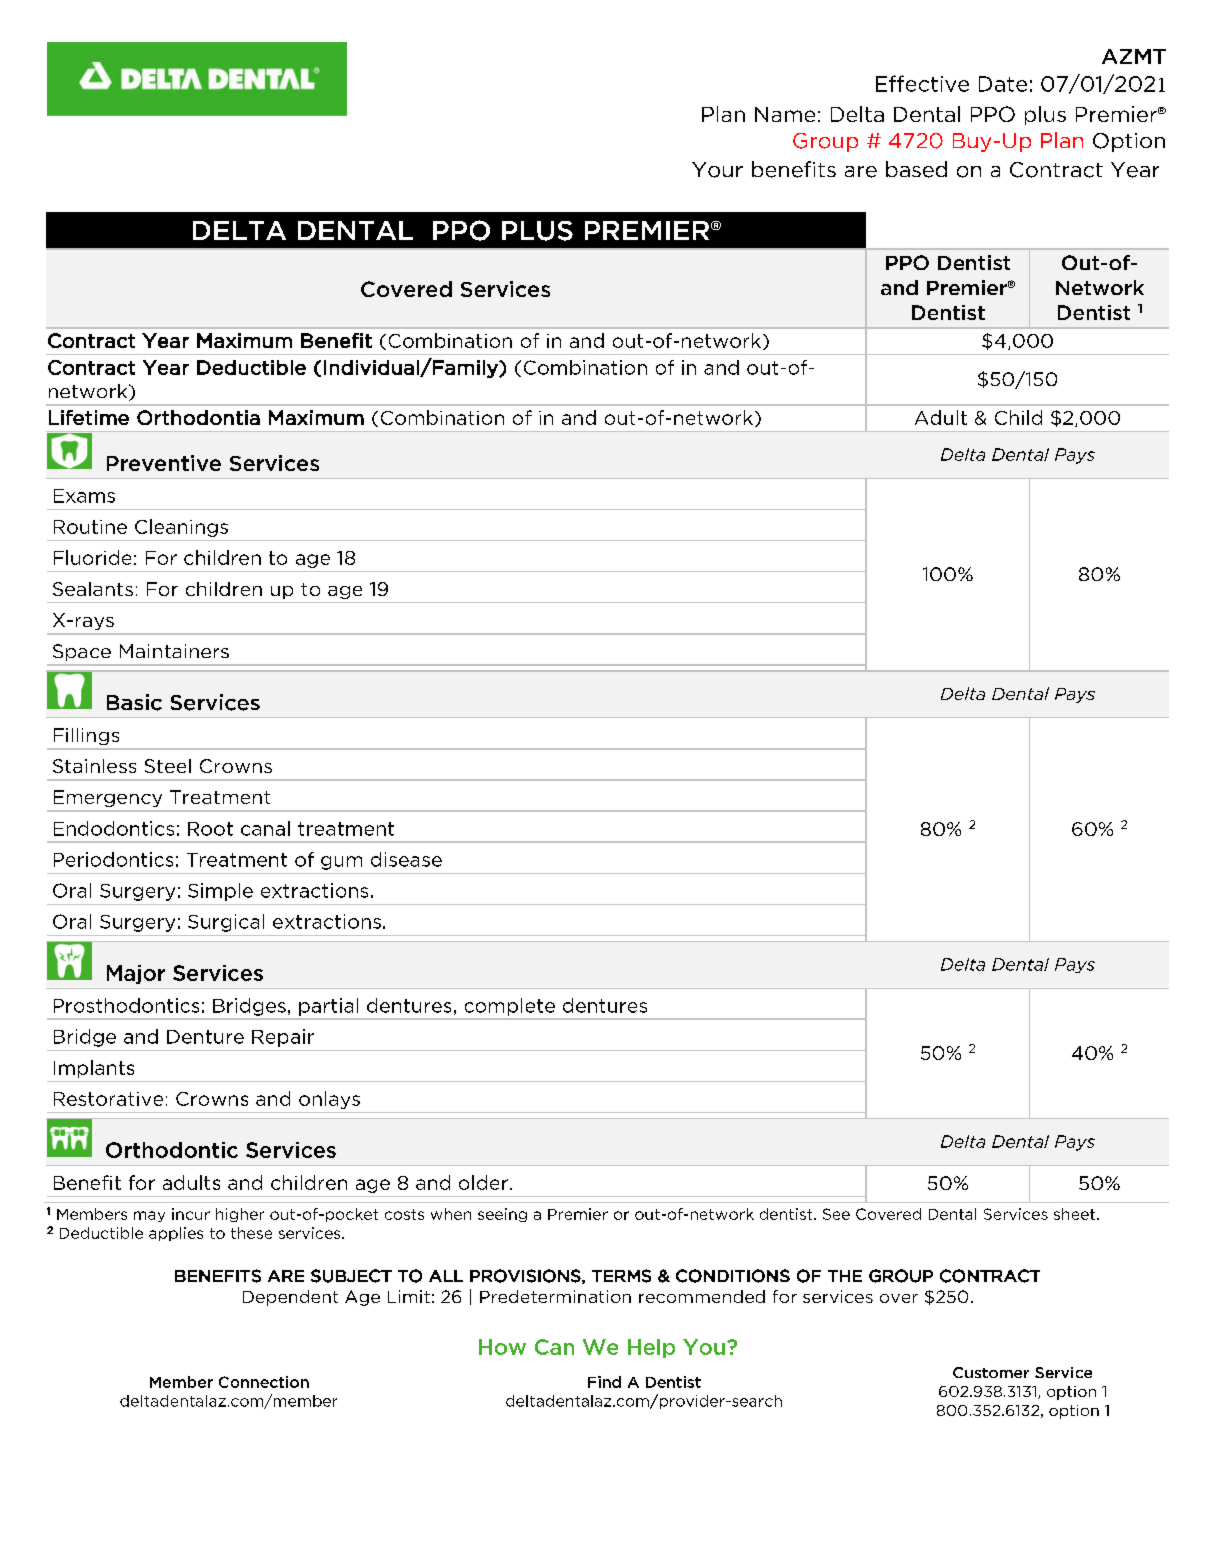  What do you see at coordinates (181, 528) in the image?
I see `Cleanings` at bounding box center [181, 528].
